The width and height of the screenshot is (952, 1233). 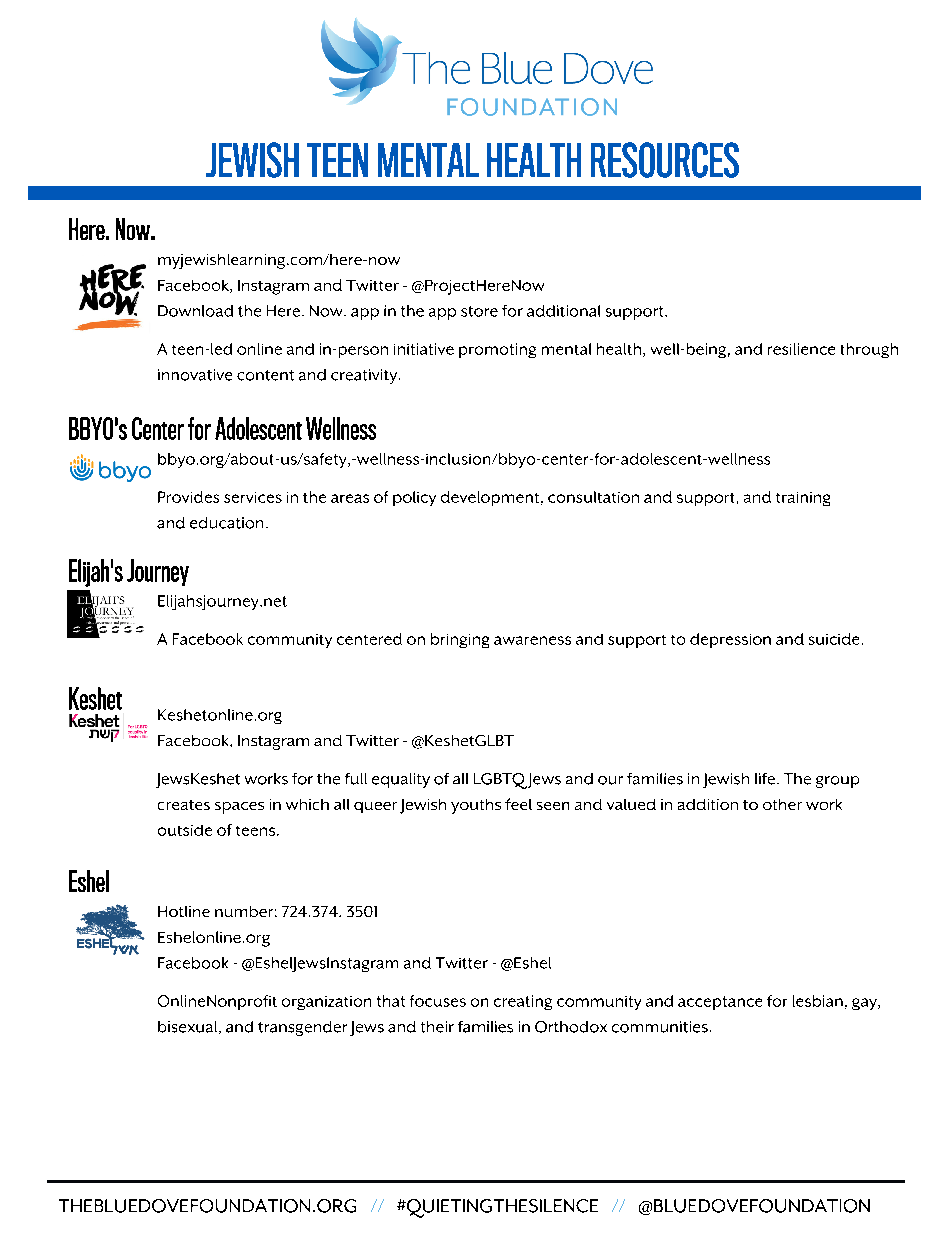 What do you see at coordinates (665, 160) in the screenshot?
I see `RESOURCES` at bounding box center [665, 160].
